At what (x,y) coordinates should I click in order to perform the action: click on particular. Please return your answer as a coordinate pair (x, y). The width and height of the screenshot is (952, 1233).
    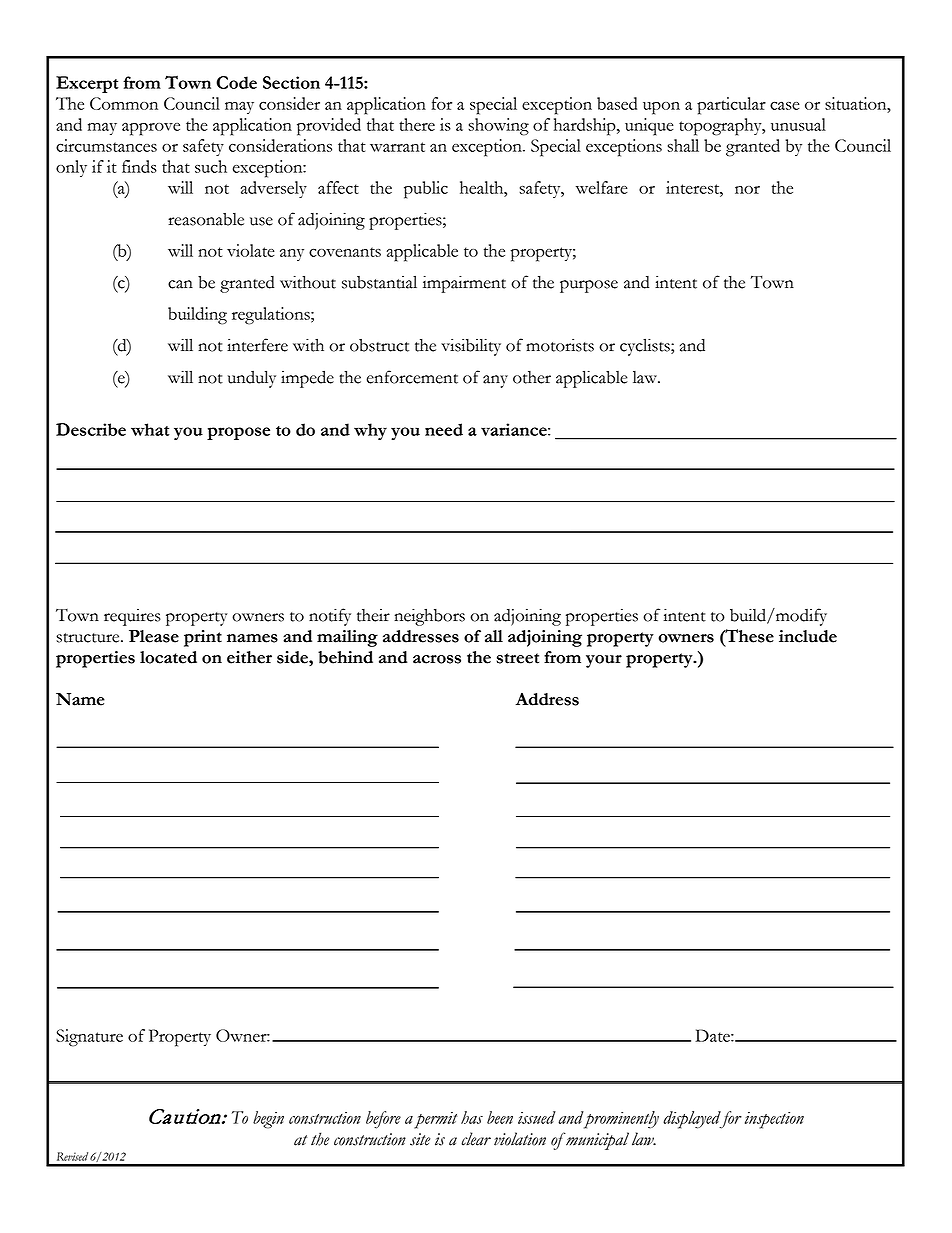
    Looking at the image, I should click on (731, 106).
